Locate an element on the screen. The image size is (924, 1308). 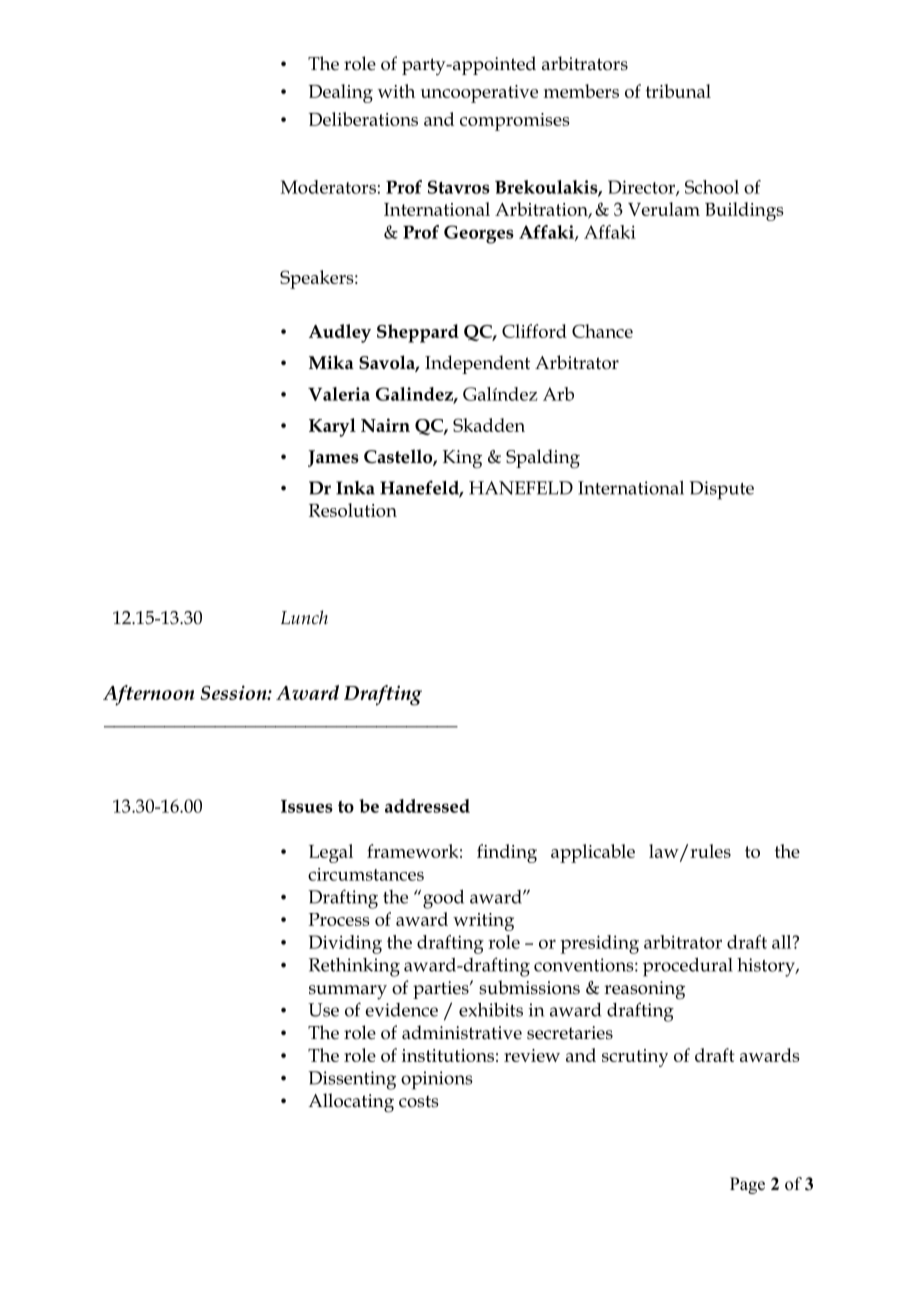
Allocating is located at coordinates (351, 1103).
